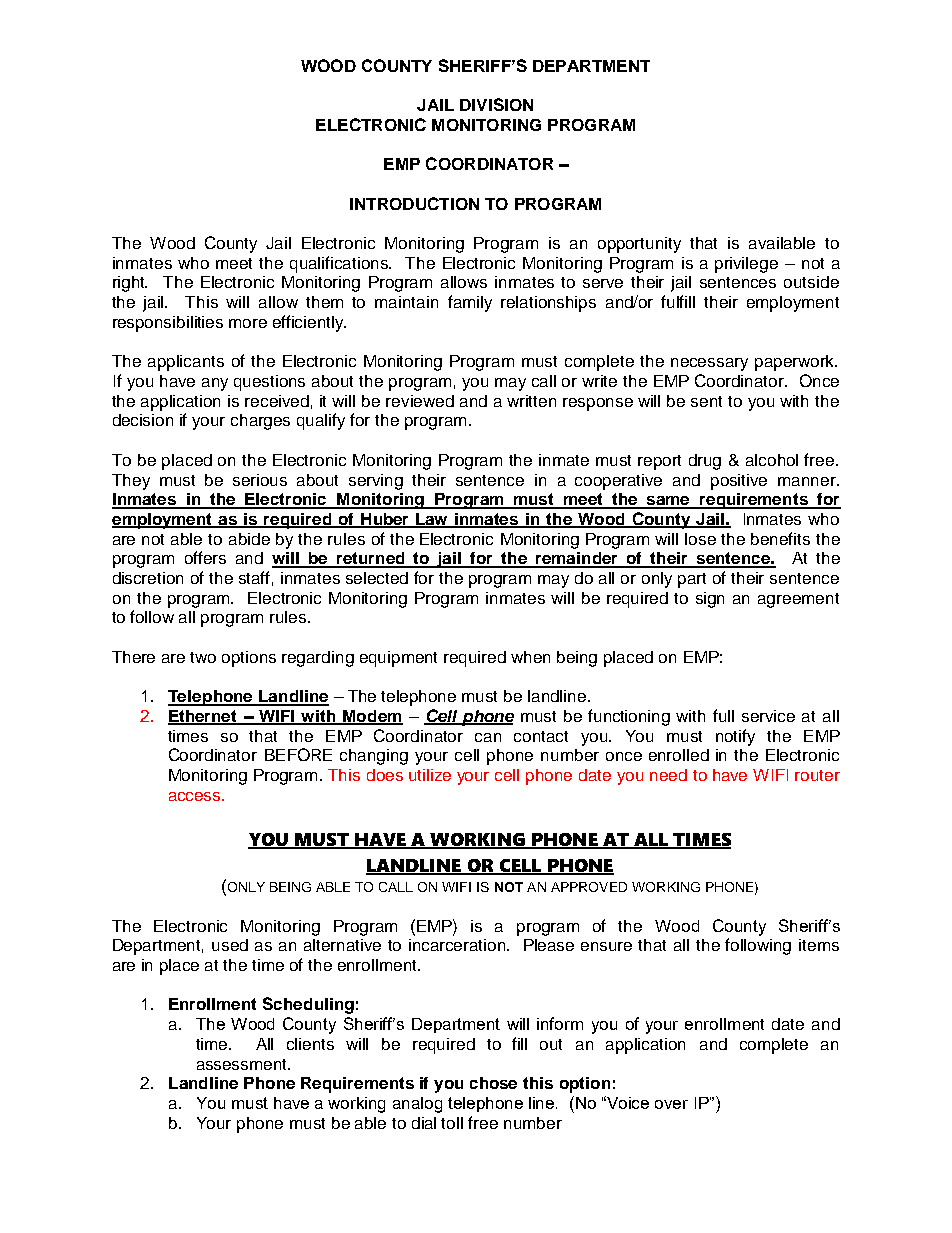  I want to click on DIVISION, so click(496, 104).
